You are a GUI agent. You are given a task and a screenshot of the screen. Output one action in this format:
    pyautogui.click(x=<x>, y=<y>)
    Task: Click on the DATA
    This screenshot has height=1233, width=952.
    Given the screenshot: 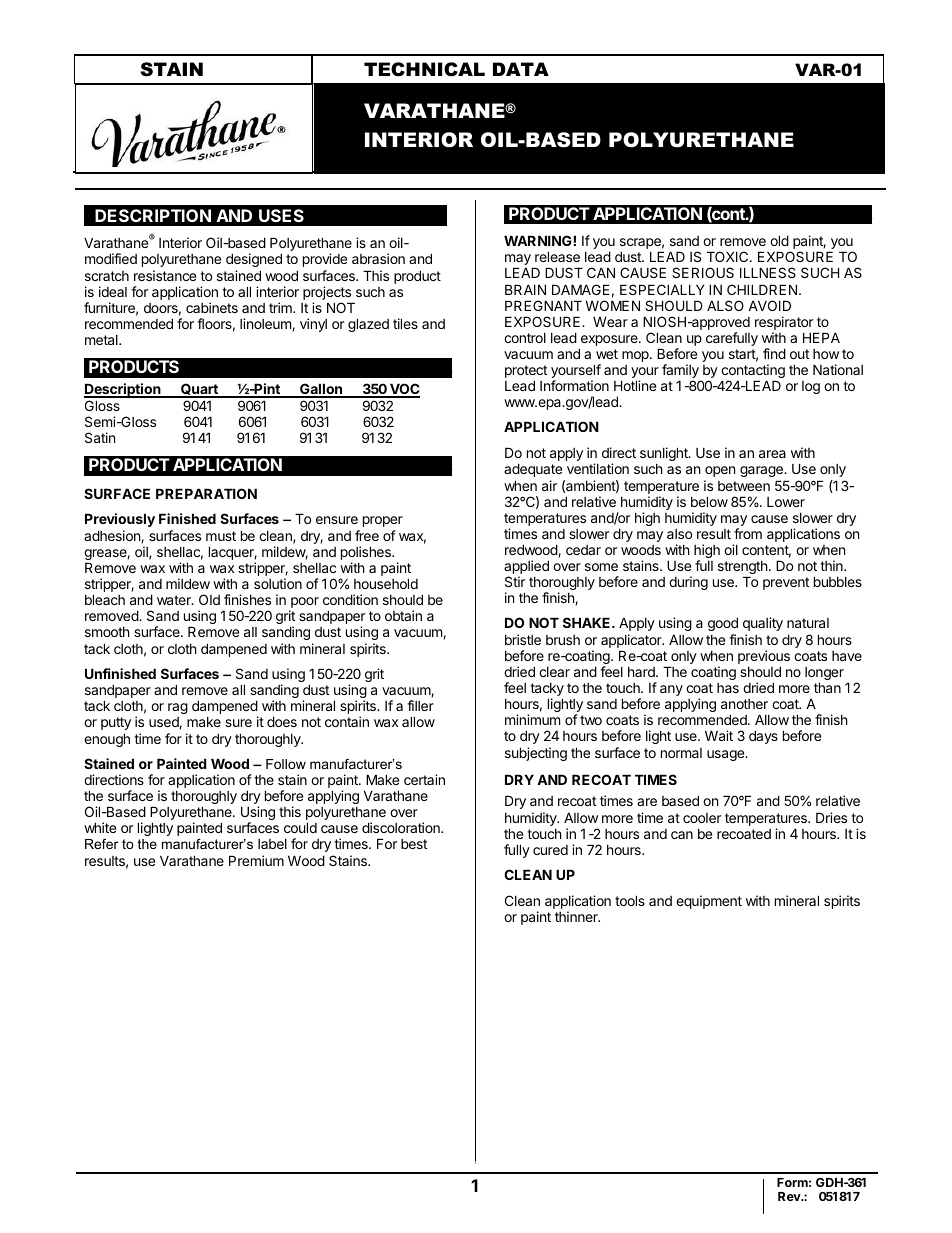 What is the action you would take?
    pyautogui.click(x=521, y=69)
